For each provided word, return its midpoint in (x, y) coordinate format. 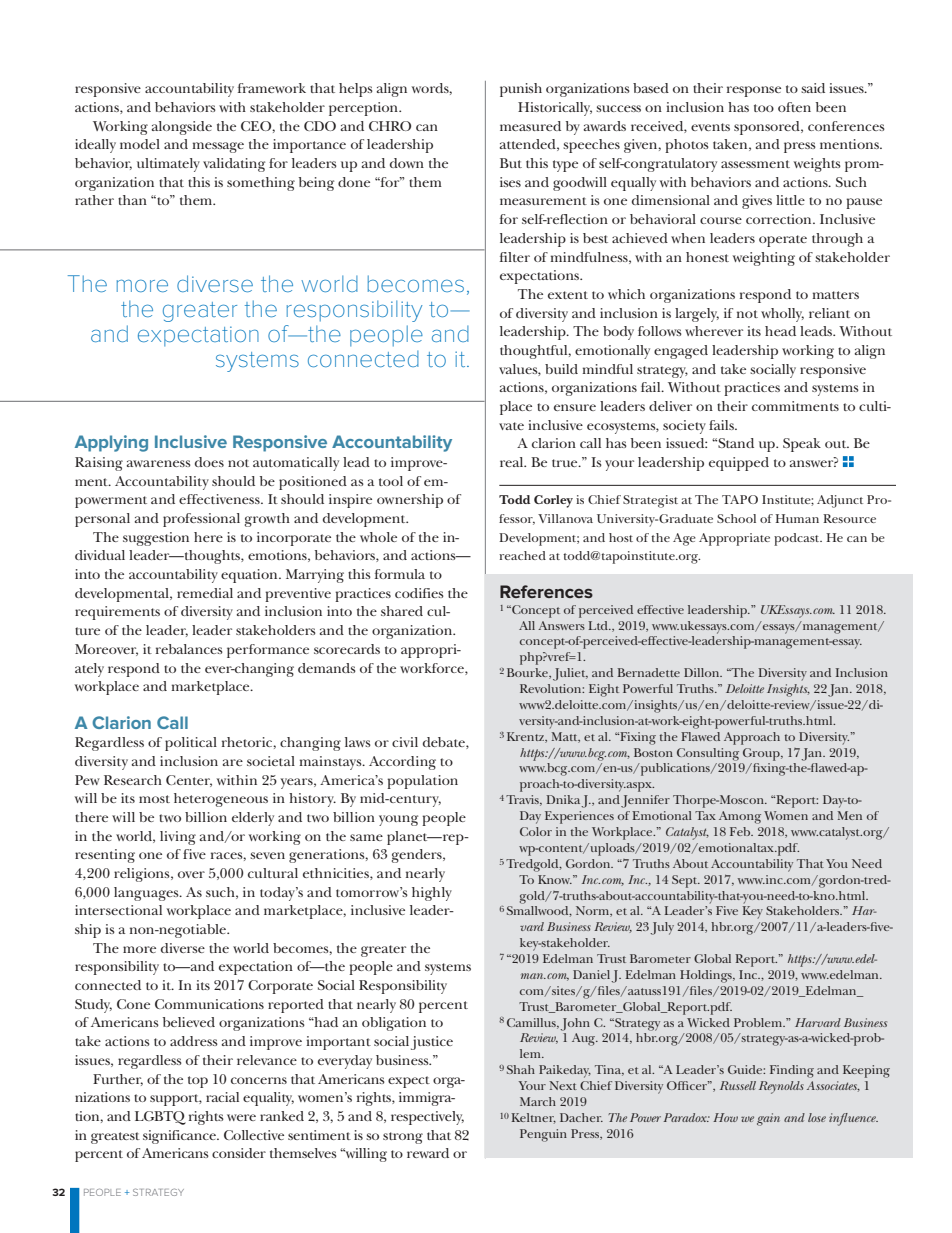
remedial (205, 593)
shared (402, 611)
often (794, 107)
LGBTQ (160, 1118)
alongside (182, 128)
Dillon (703, 672)
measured (530, 126)
